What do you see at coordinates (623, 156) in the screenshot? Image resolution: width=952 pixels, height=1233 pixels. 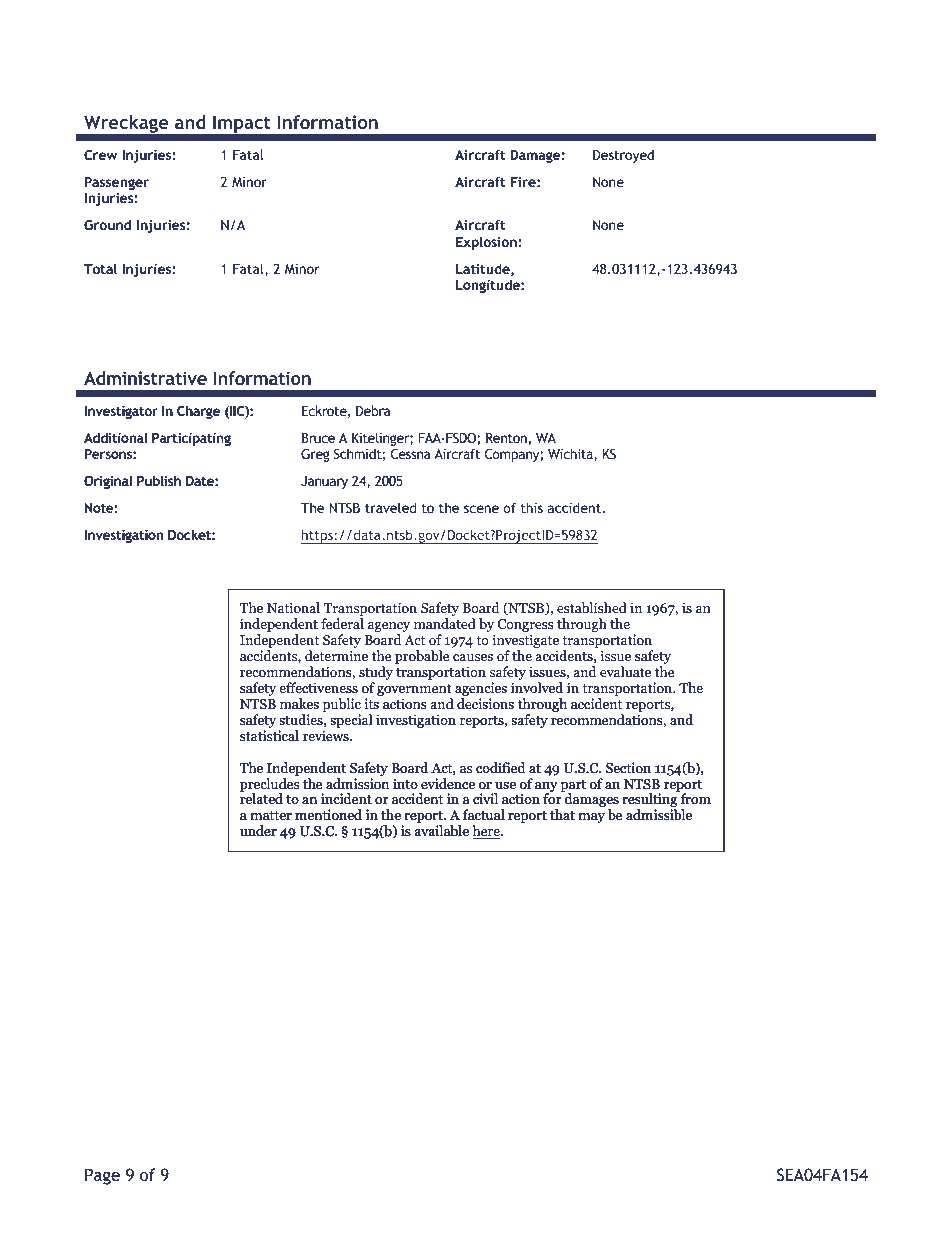 I see `Destroyed` at bounding box center [623, 156].
